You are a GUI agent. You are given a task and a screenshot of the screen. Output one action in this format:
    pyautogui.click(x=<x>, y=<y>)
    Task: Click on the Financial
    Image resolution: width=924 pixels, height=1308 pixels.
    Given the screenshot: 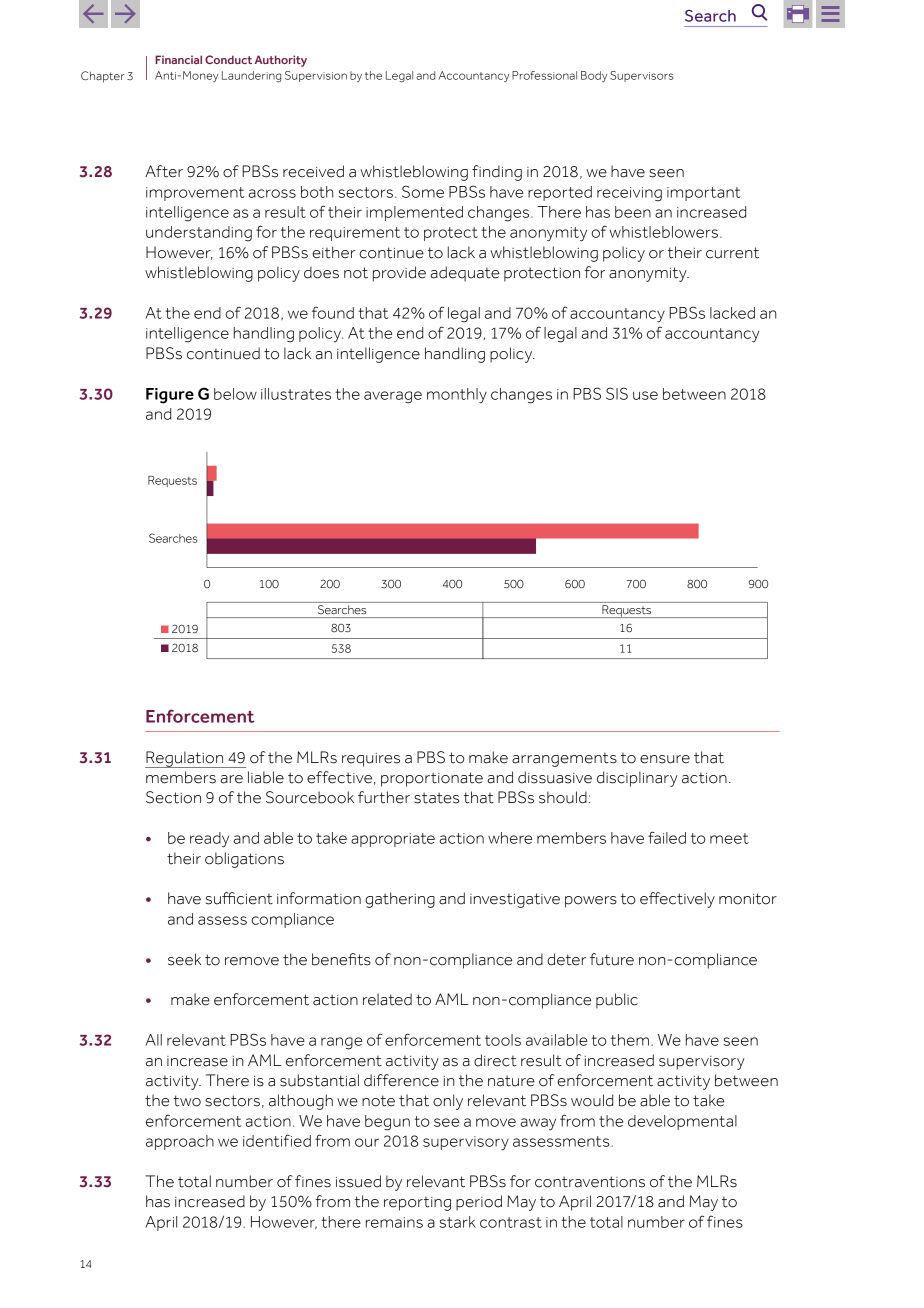 What is the action you would take?
    pyautogui.click(x=178, y=59)
